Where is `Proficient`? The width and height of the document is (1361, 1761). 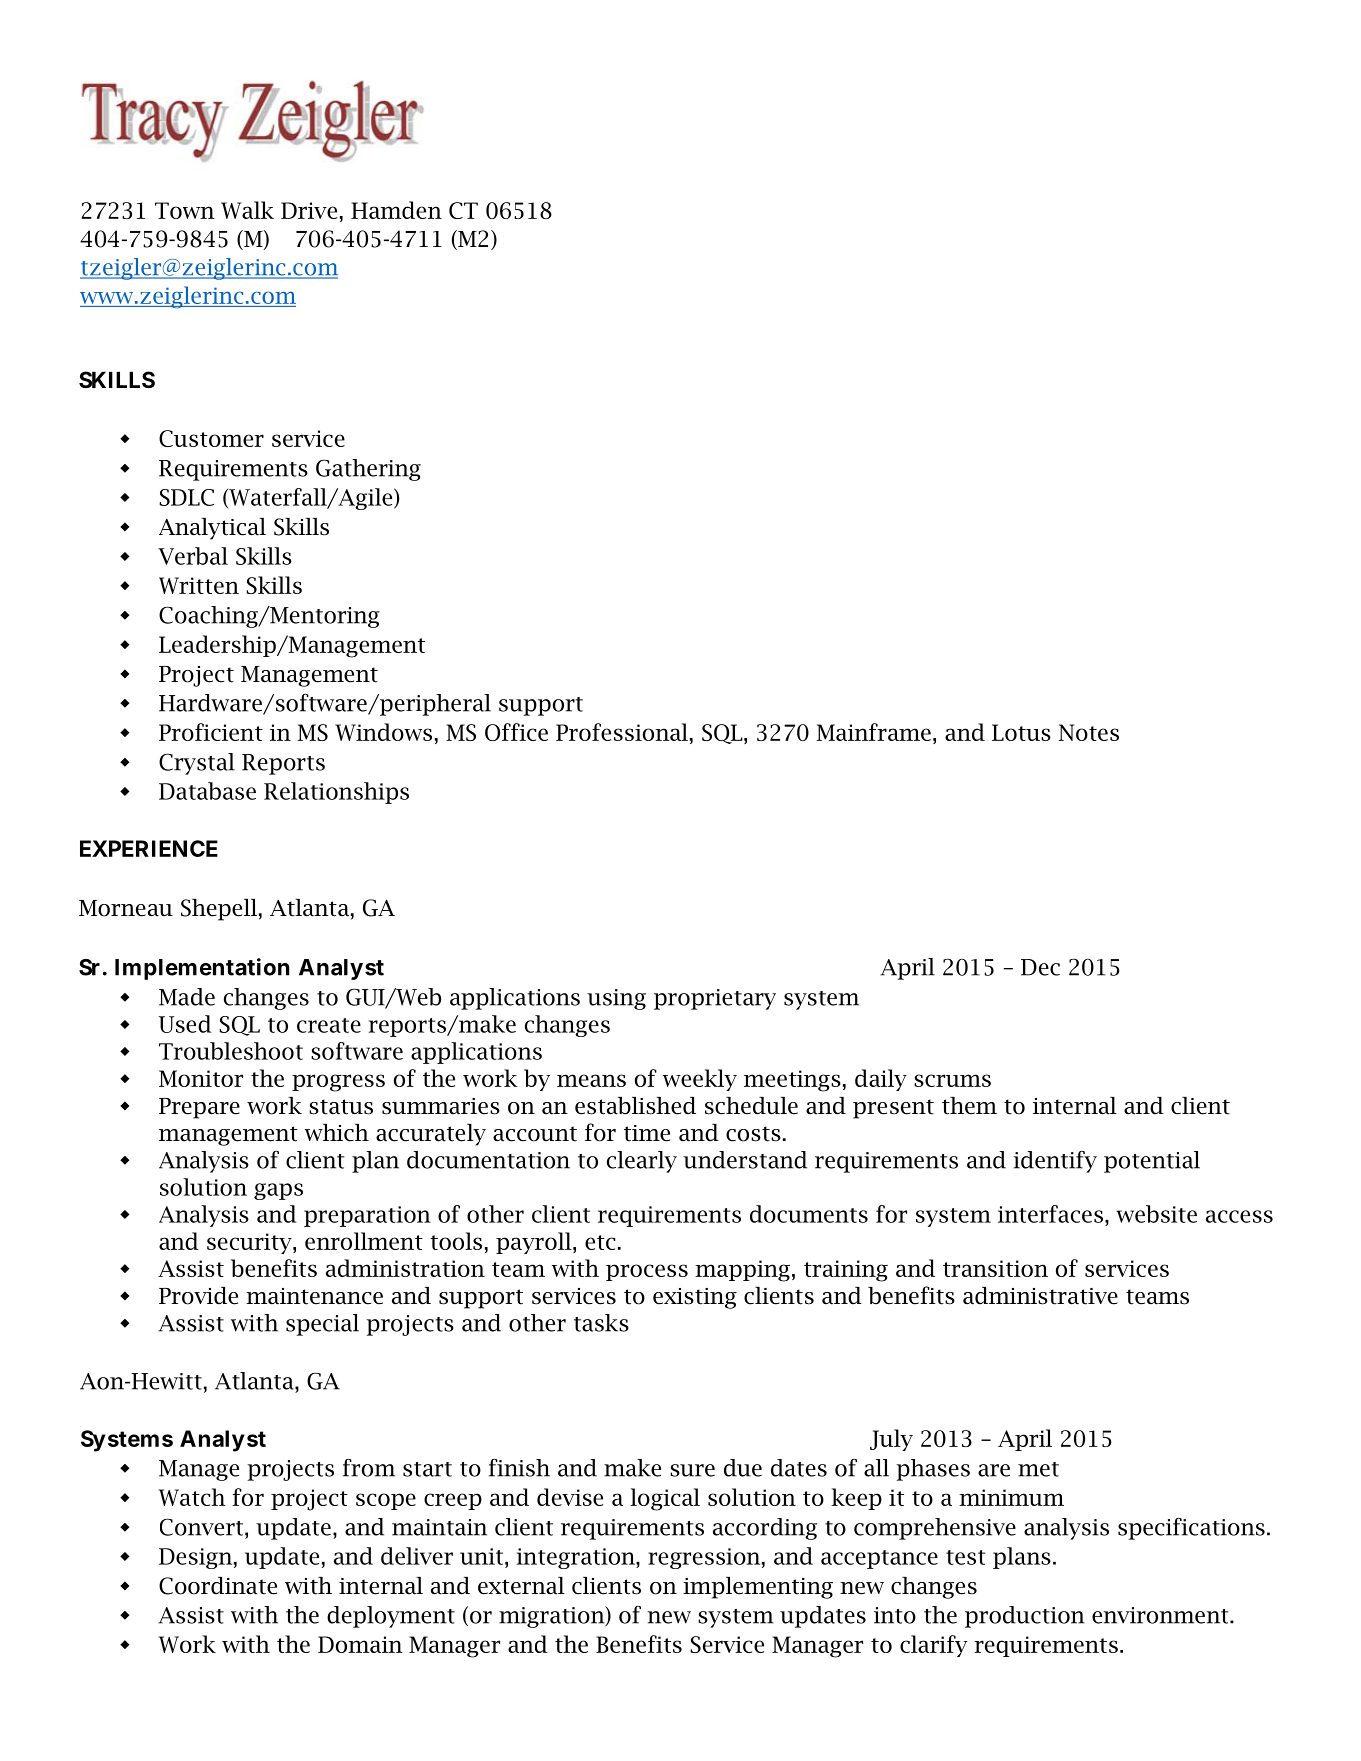 Proficient is located at coordinates (211, 732).
